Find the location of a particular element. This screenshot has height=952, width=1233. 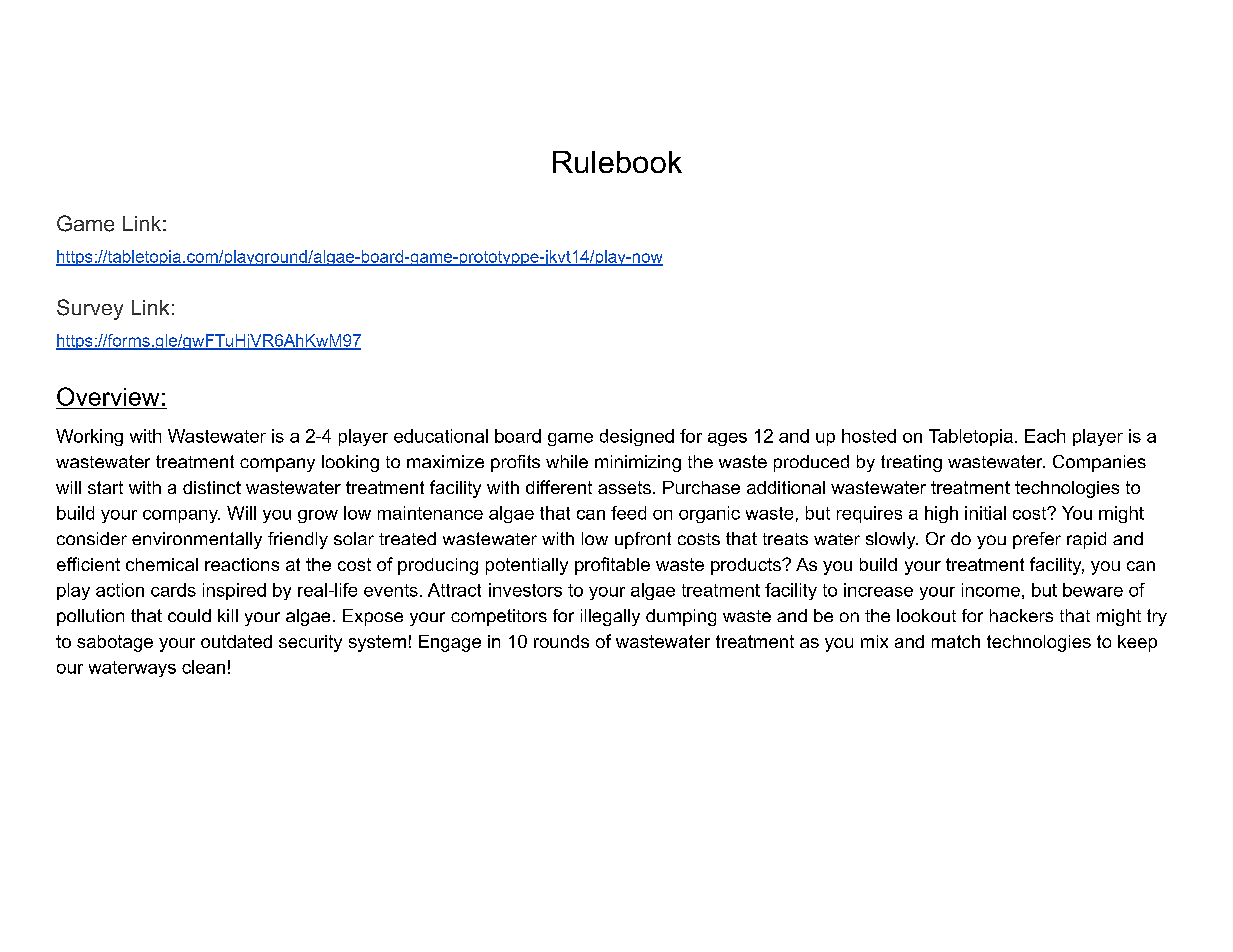

initial is located at coordinates (985, 513).
